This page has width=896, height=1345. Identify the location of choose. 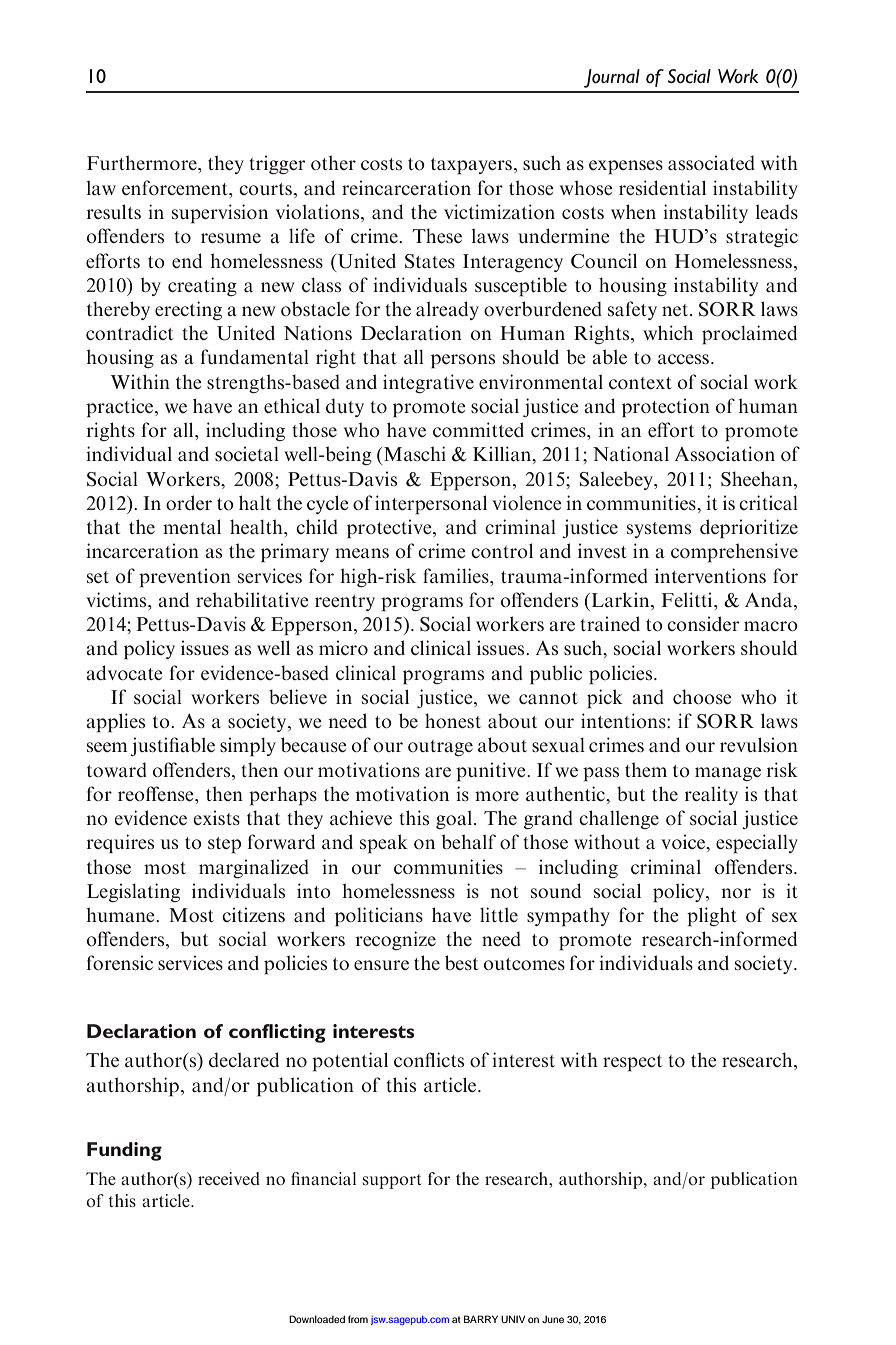
(702, 696).
